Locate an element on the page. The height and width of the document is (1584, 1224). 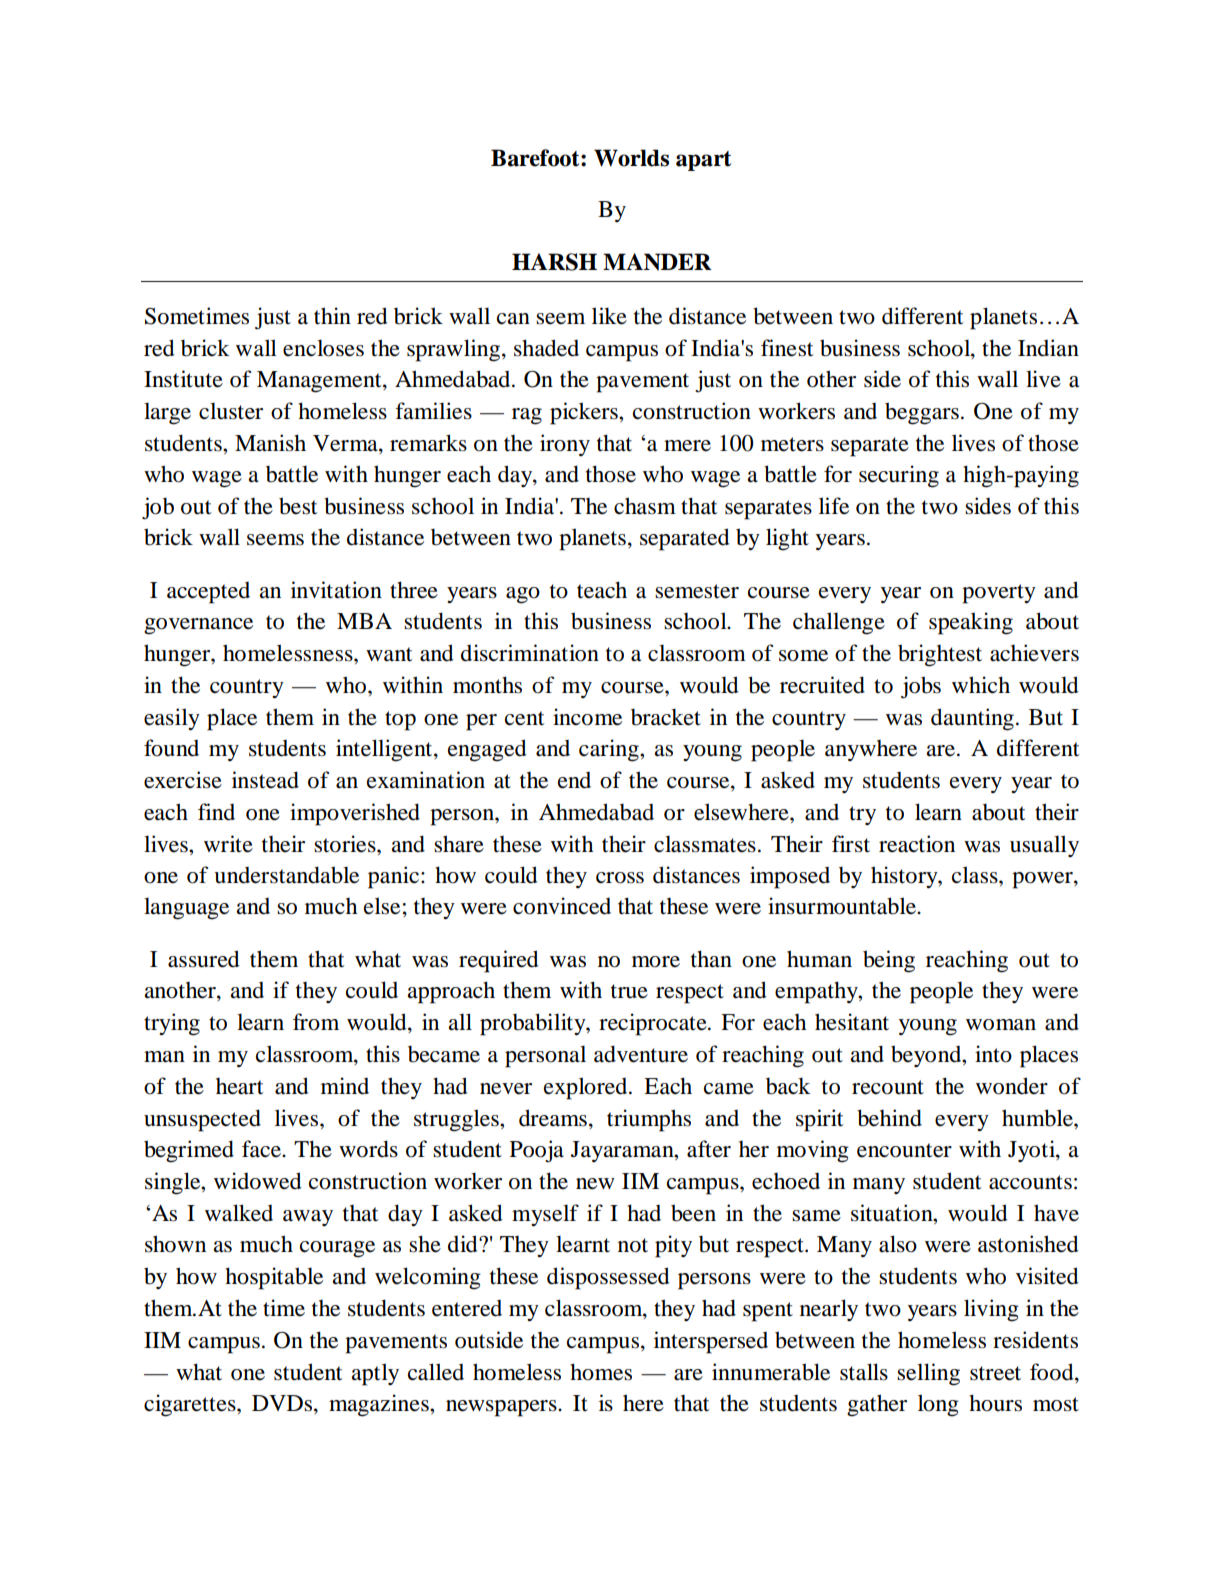
homes is located at coordinates (601, 1372).
